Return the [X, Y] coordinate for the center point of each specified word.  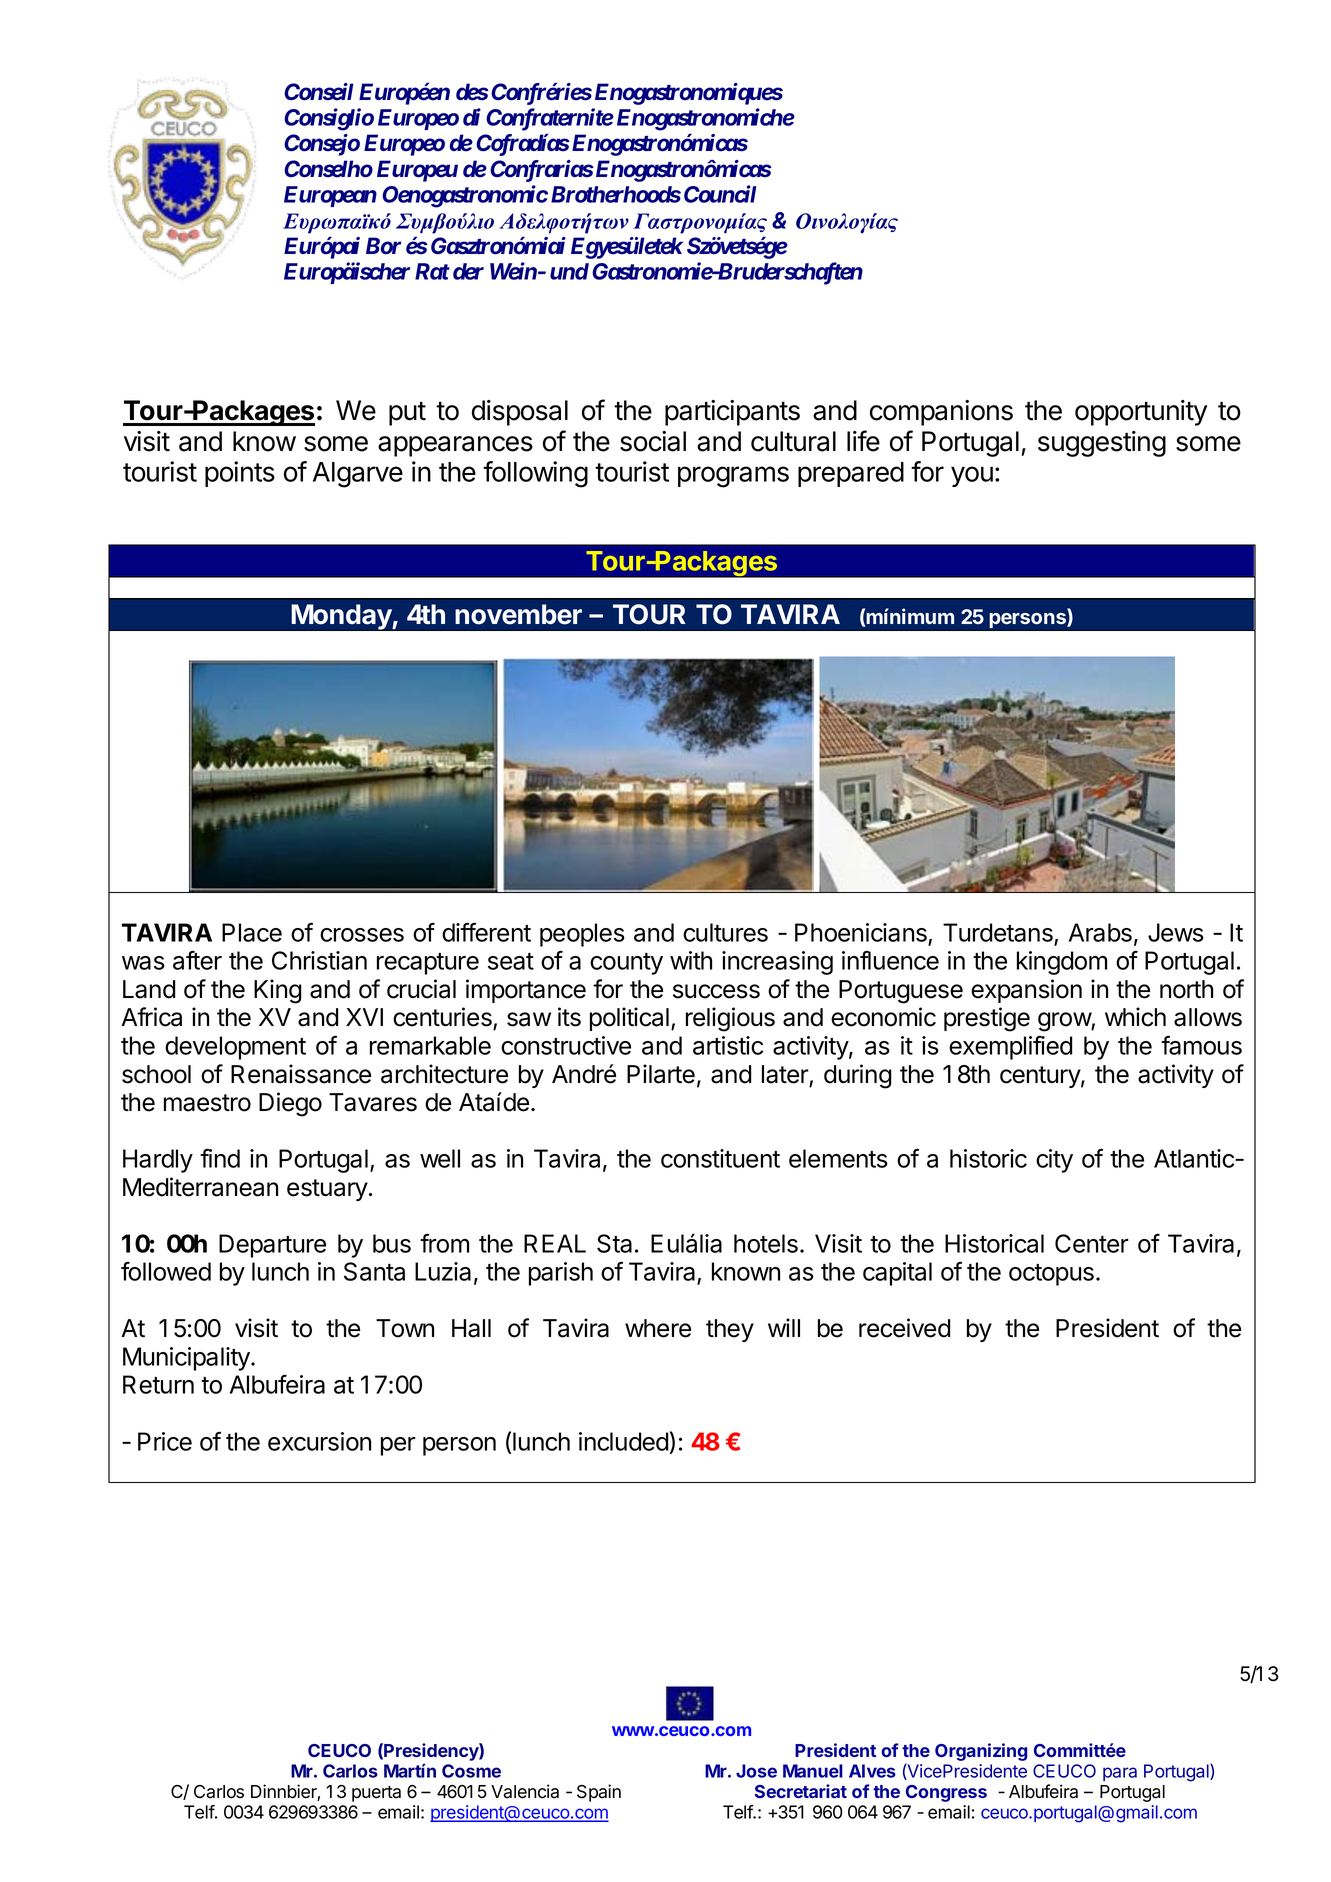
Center [1092, 1243]
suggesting [1102, 444]
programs [733, 477]
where [658, 1328]
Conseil [319, 92]
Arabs [1100, 932]
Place [252, 932]
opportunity [1141, 413]
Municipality [187, 1359]
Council [720, 194]
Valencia [525, 1791]
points [240, 474]
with [691, 960]
